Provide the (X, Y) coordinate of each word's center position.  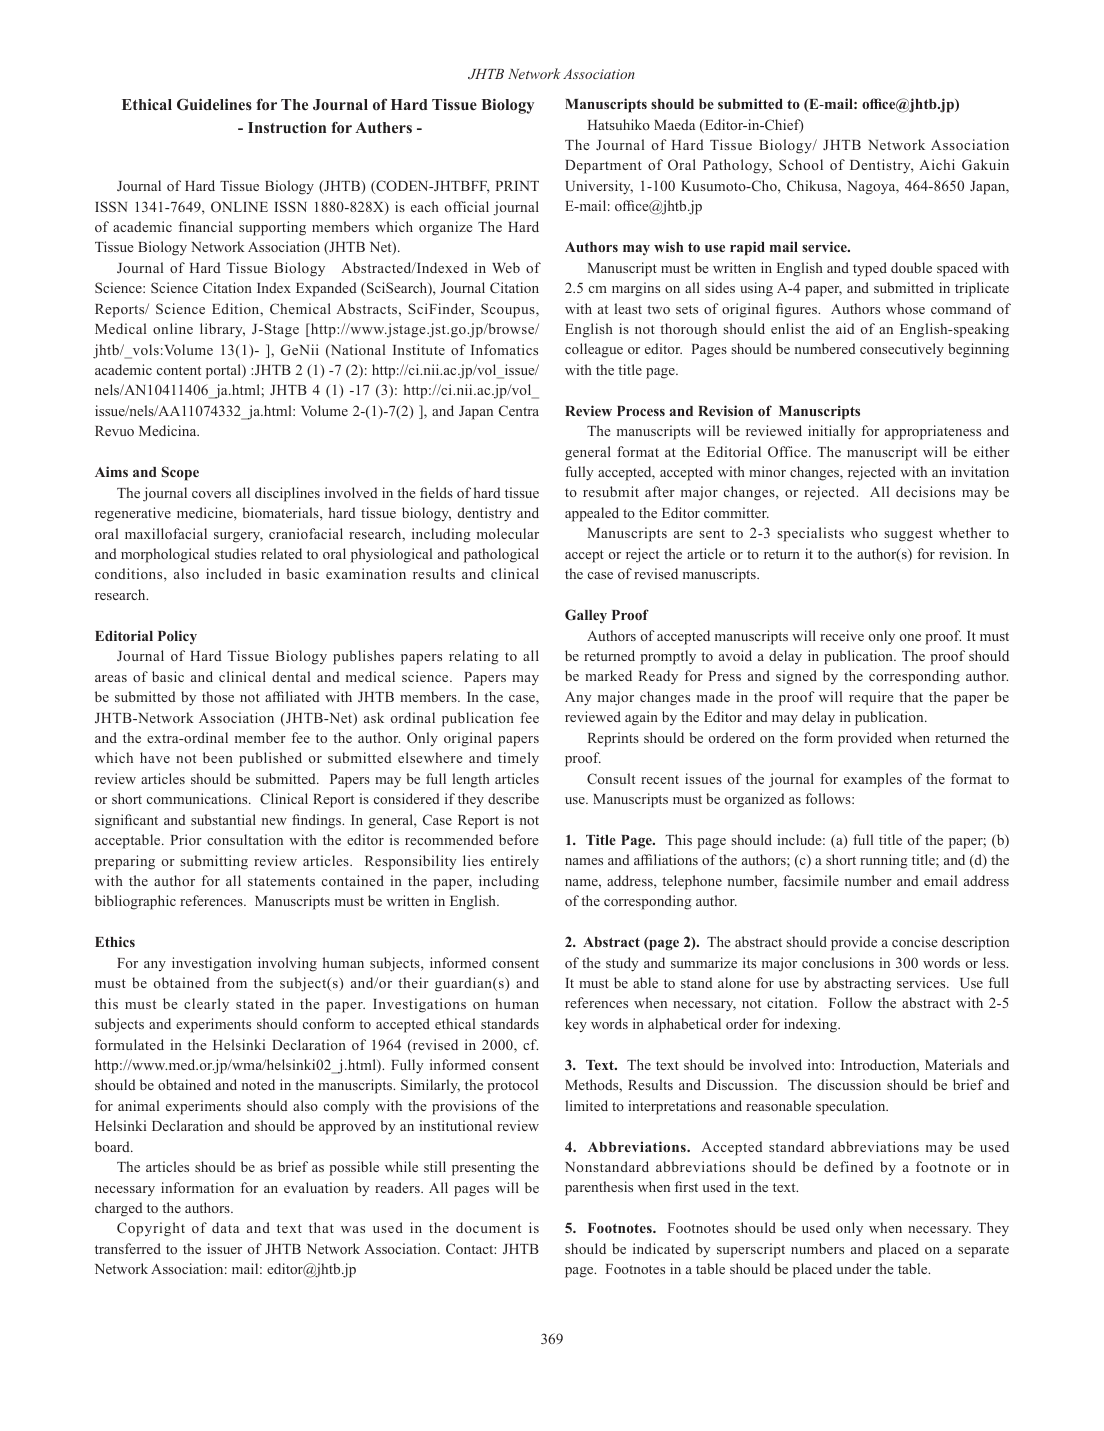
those (218, 696)
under (854, 1268)
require (871, 698)
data (225, 1227)
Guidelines (214, 105)
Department (603, 167)
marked (608, 675)
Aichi (937, 164)
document (488, 1227)
